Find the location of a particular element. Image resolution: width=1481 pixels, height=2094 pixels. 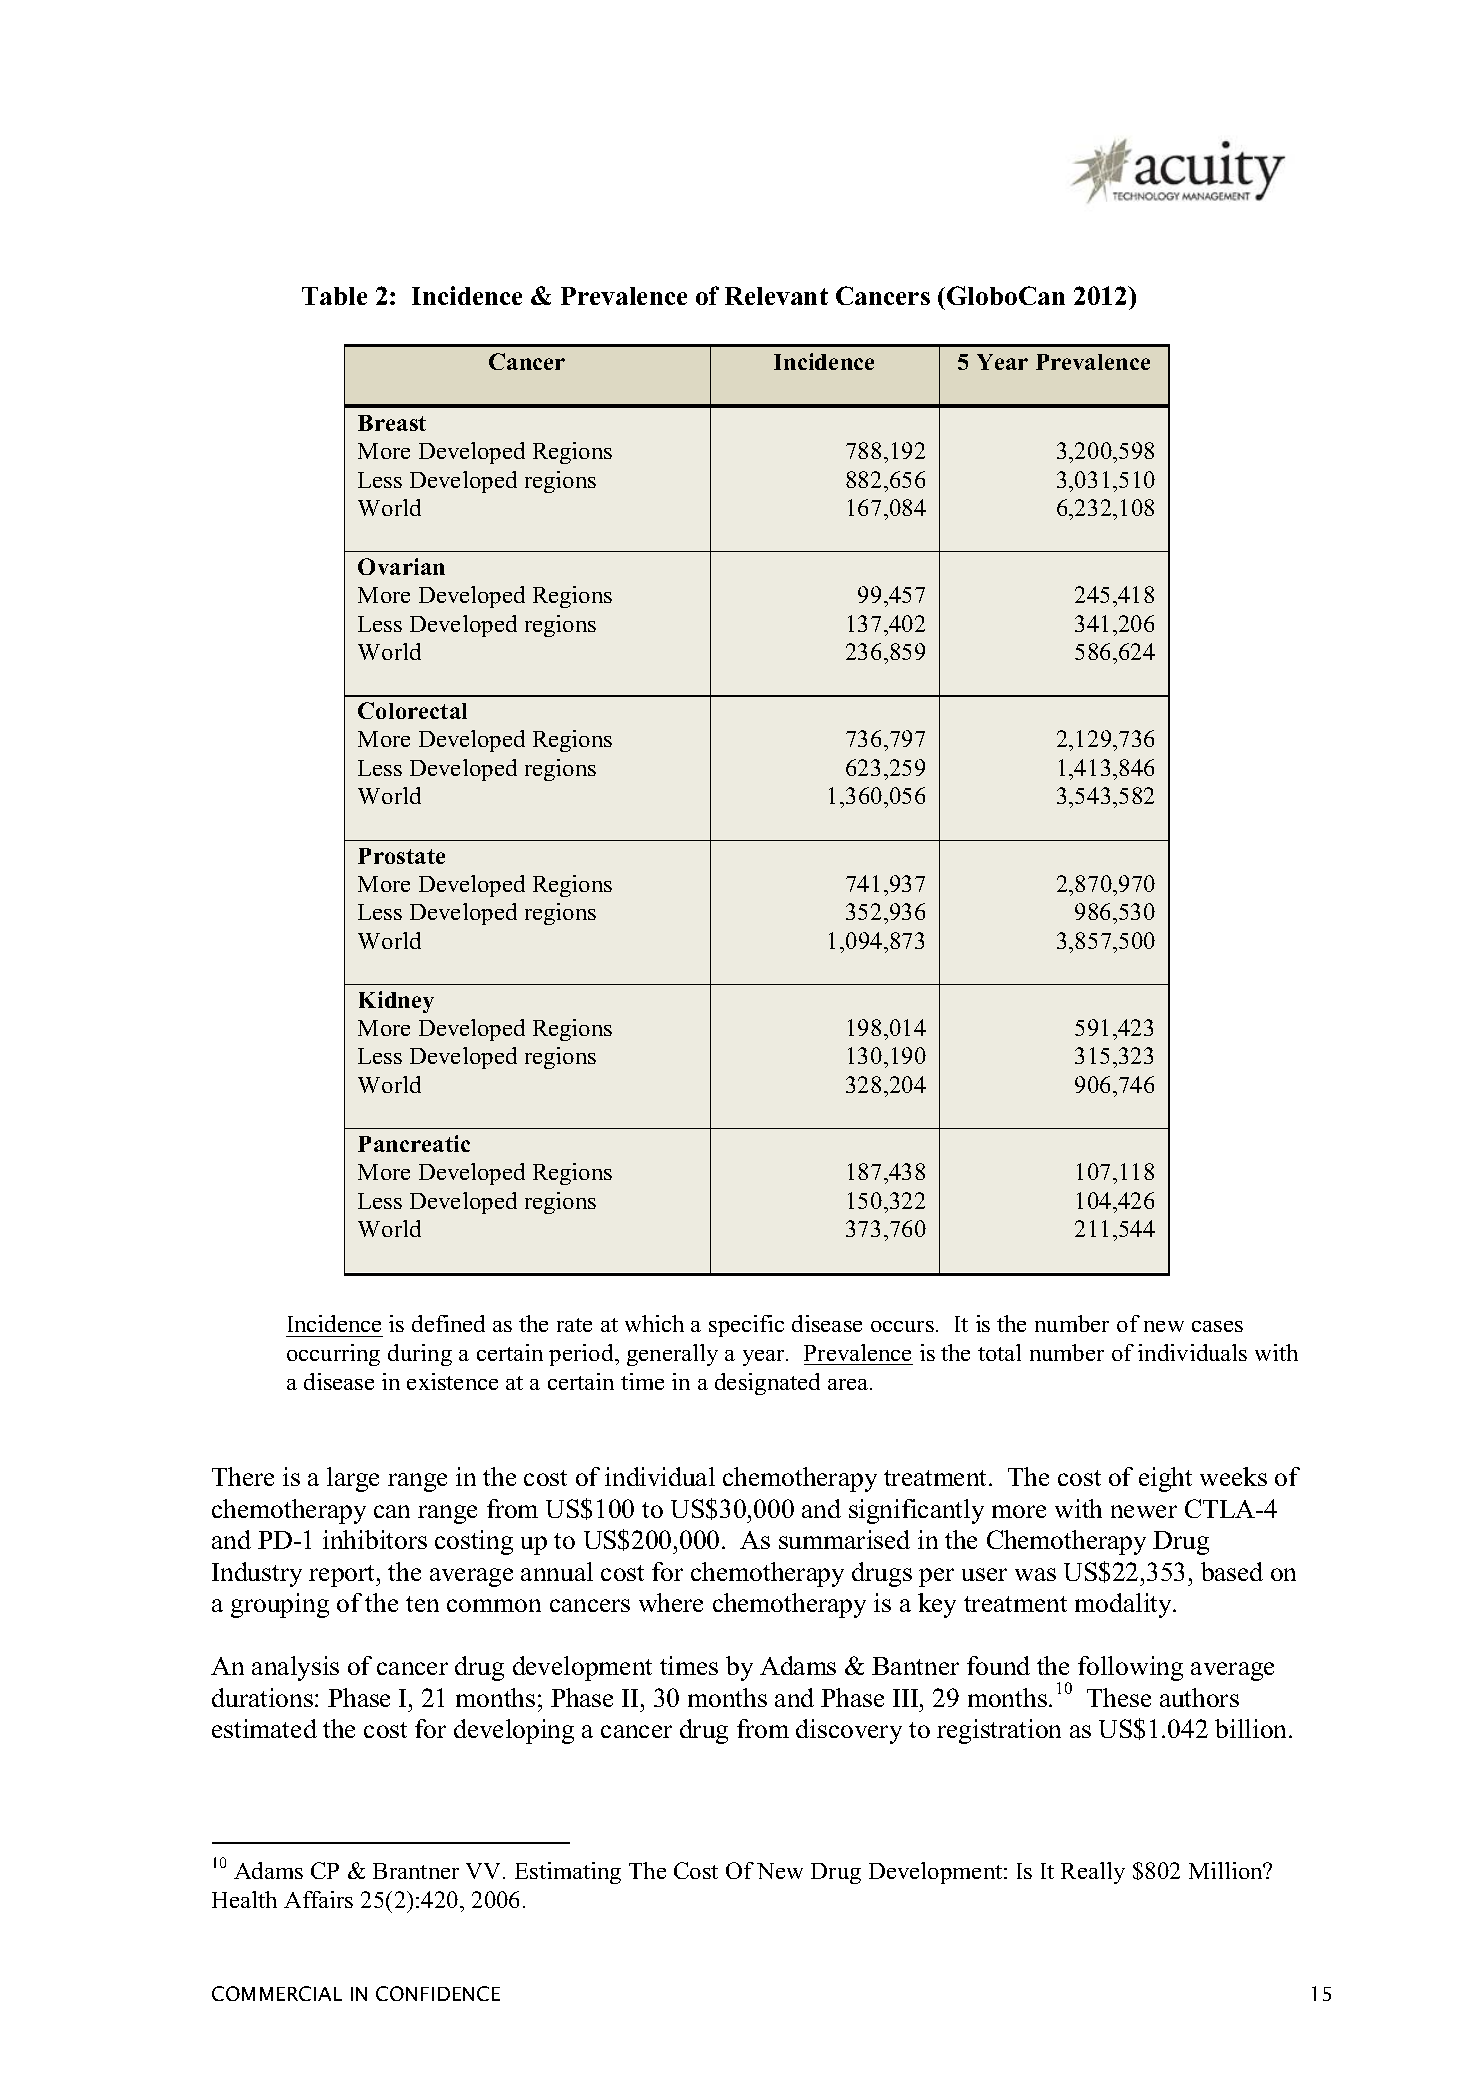

Estimating is located at coordinates (568, 1873).
